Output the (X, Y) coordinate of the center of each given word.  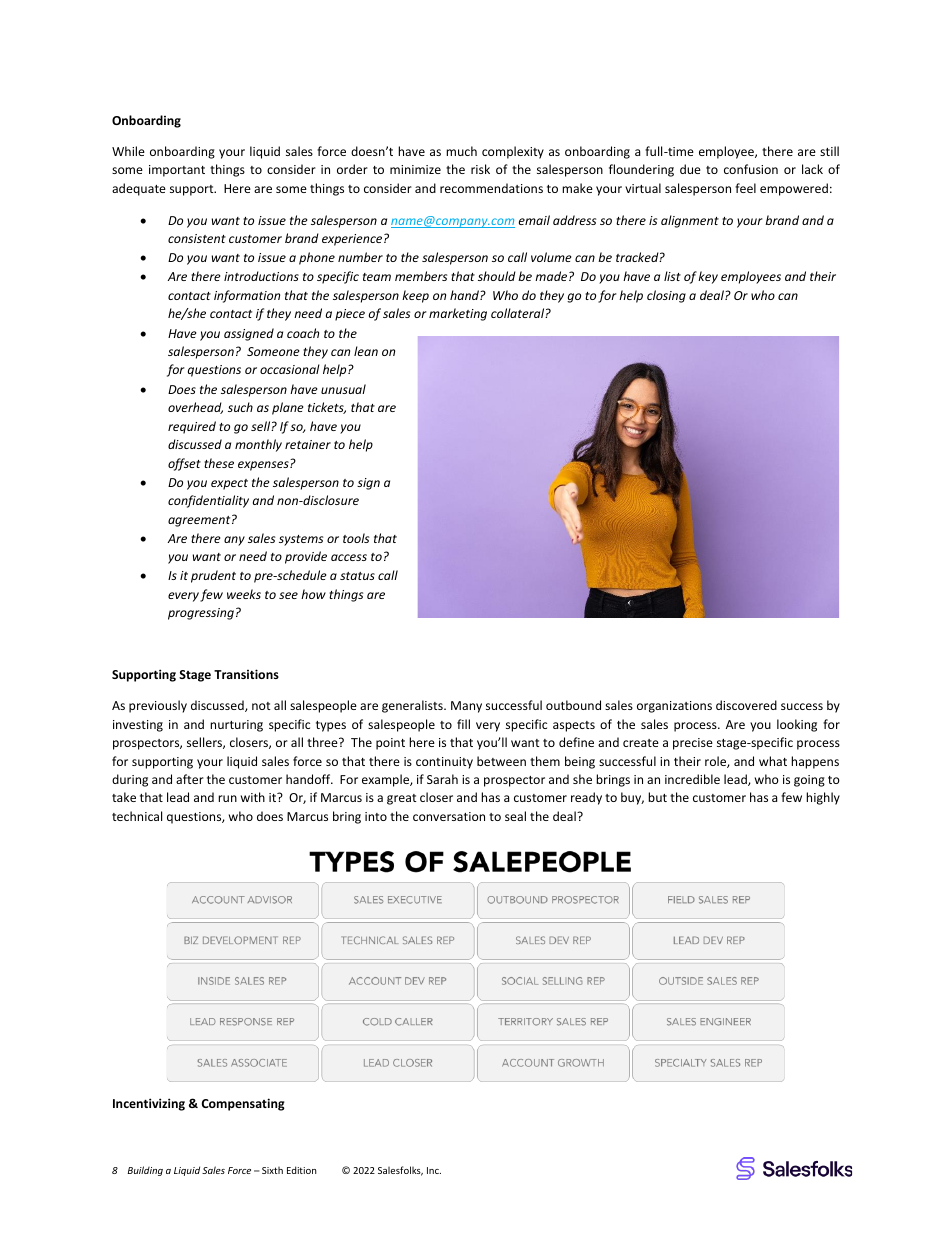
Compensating (243, 1104)
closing (666, 296)
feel (745, 188)
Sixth (272, 1170)
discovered (746, 705)
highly (823, 798)
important (177, 171)
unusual (343, 389)
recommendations (491, 188)
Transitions (246, 674)
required (192, 427)
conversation (449, 816)
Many (466, 707)
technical (137, 816)
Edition (302, 1170)
